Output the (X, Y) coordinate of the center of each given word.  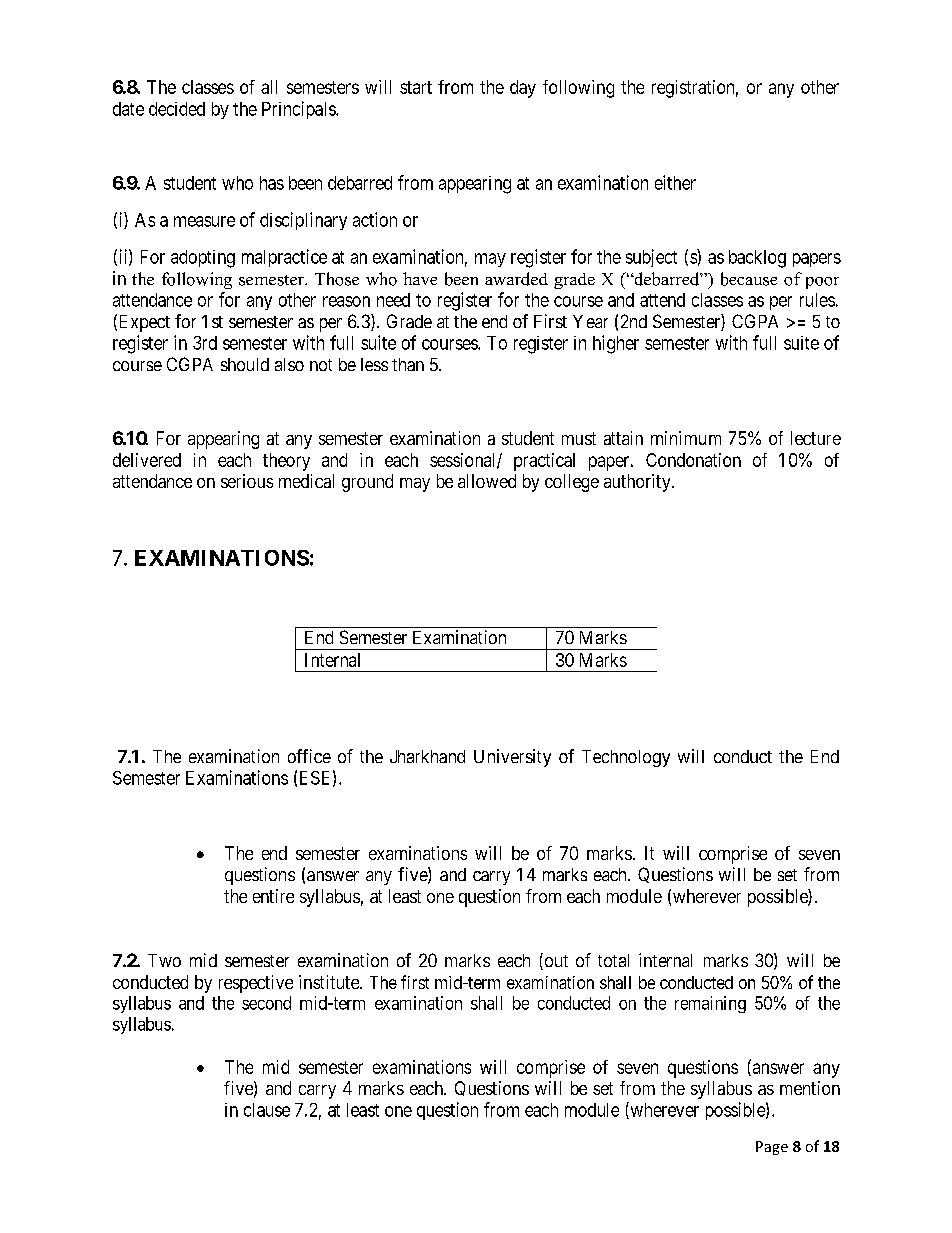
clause (267, 1110)
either (675, 182)
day (523, 89)
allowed (487, 481)
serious (247, 481)
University (512, 758)
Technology (626, 758)
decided (177, 109)
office (309, 756)
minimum (686, 438)
